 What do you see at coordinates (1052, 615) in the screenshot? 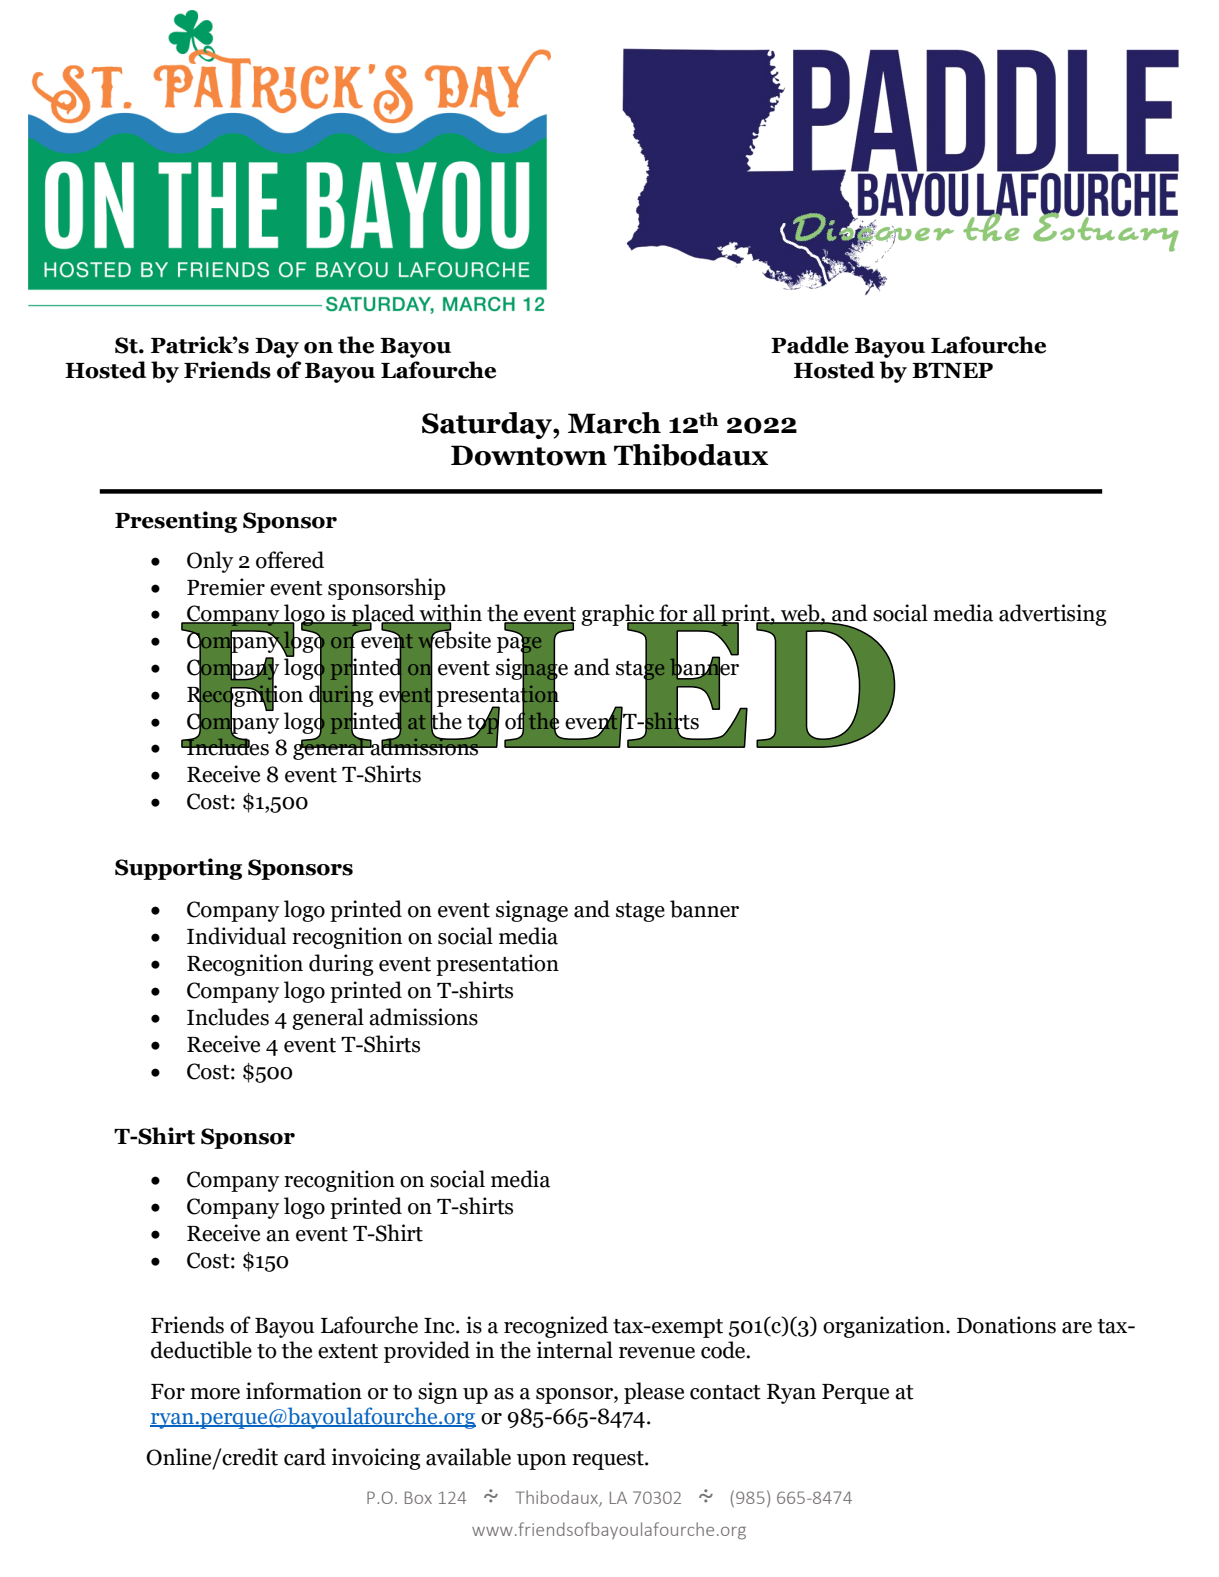
I see `advertising` at bounding box center [1052, 615].
